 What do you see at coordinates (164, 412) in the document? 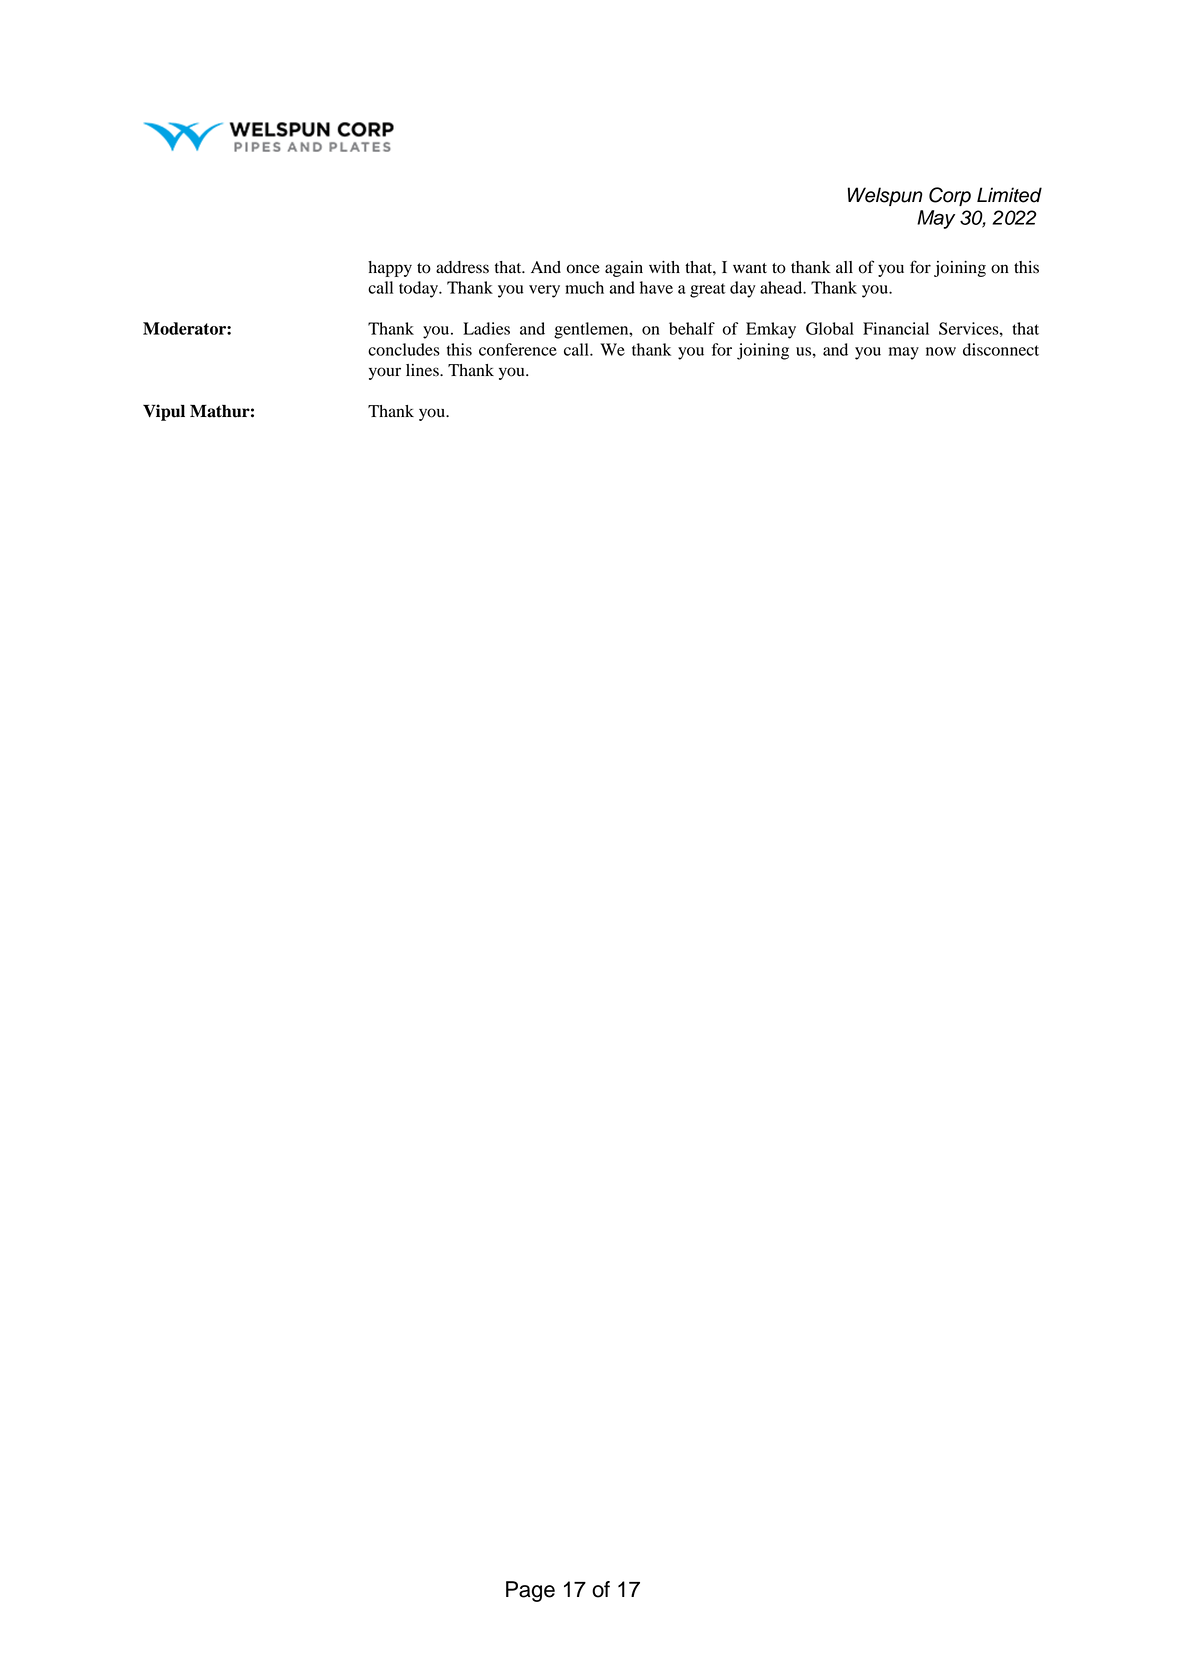
I see `Vipul` at bounding box center [164, 412].
